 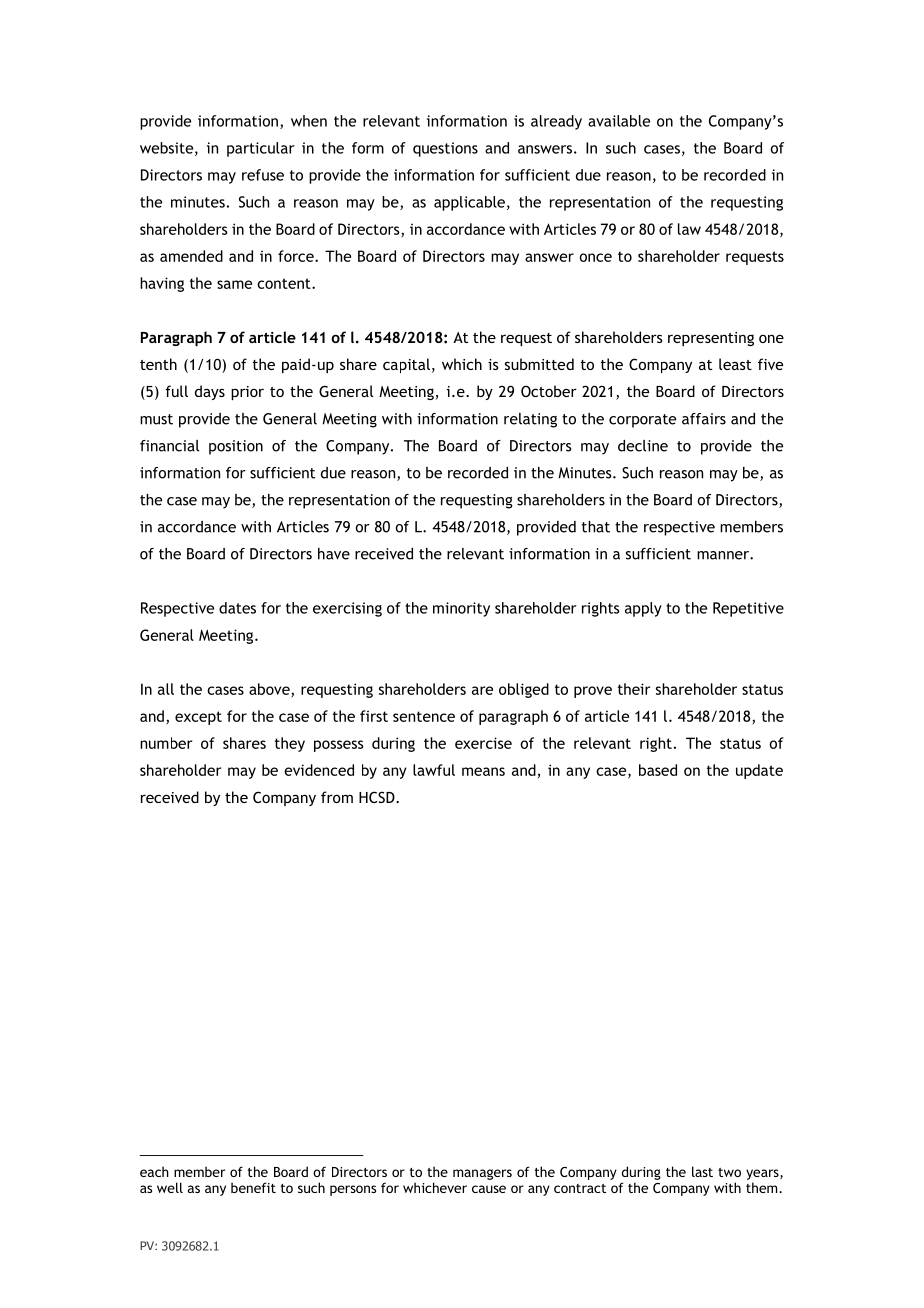 I want to click on representing, so click(x=711, y=339).
